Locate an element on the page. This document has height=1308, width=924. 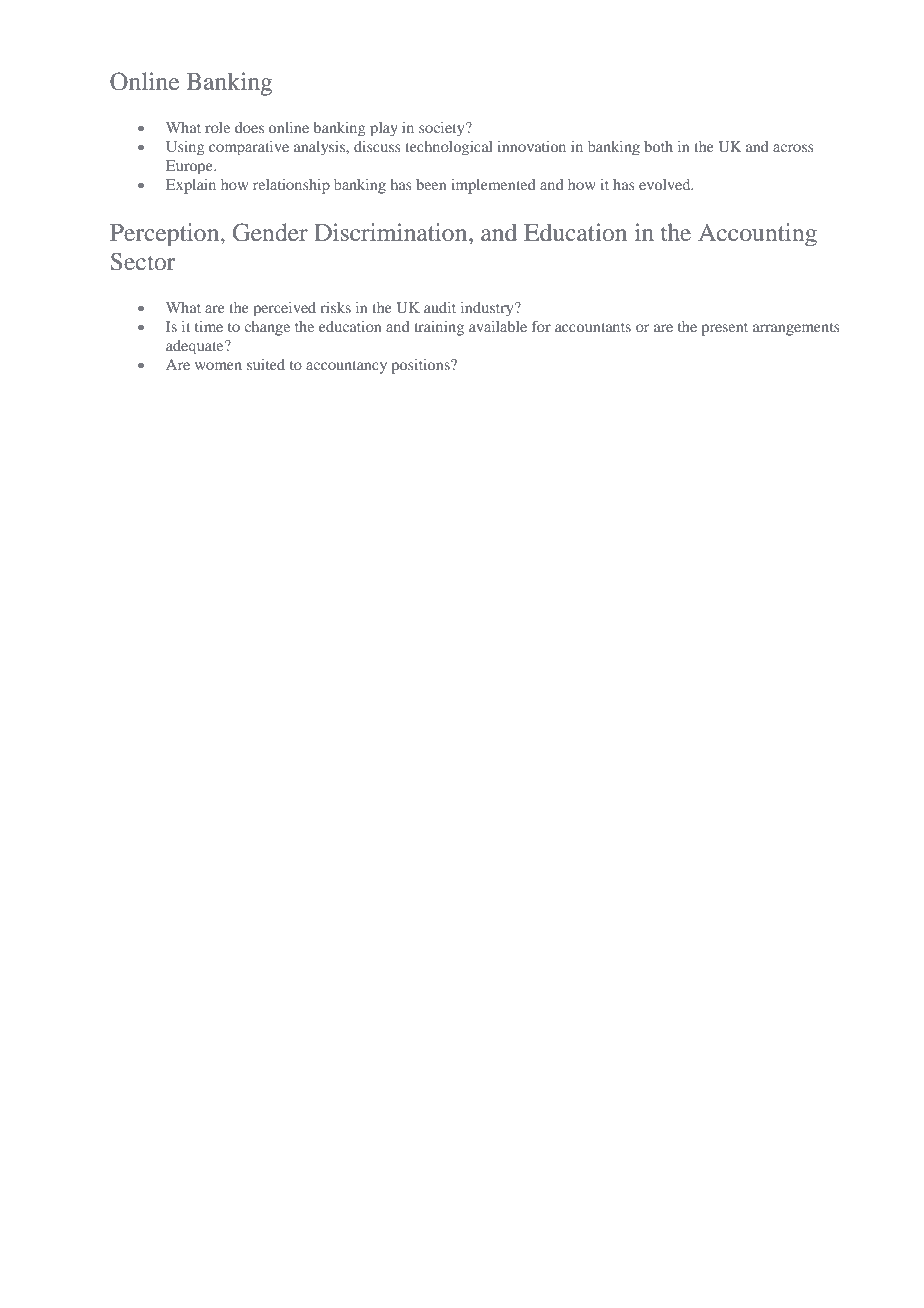
role is located at coordinates (217, 127).
